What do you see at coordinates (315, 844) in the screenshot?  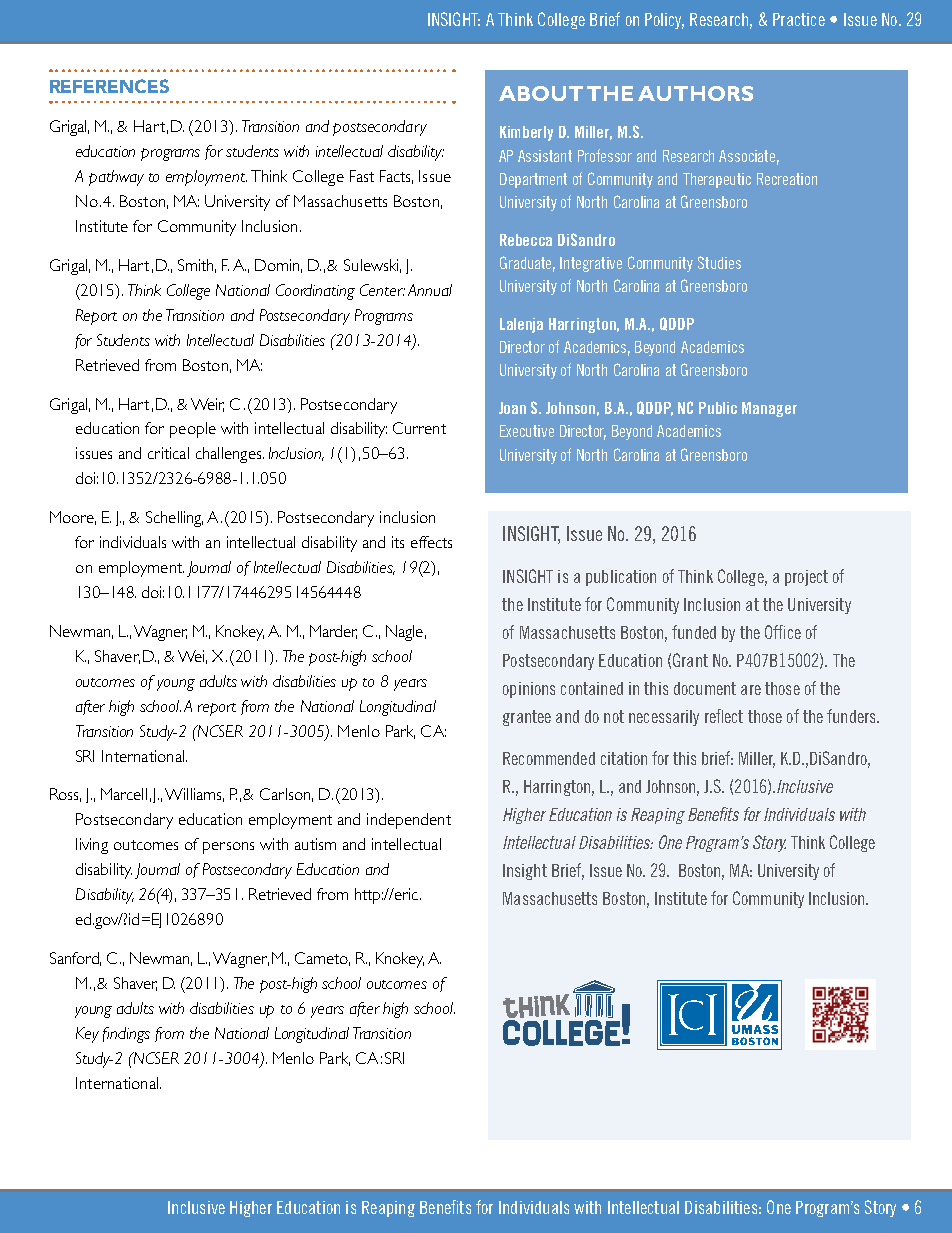 I see `autism` at bounding box center [315, 844].
